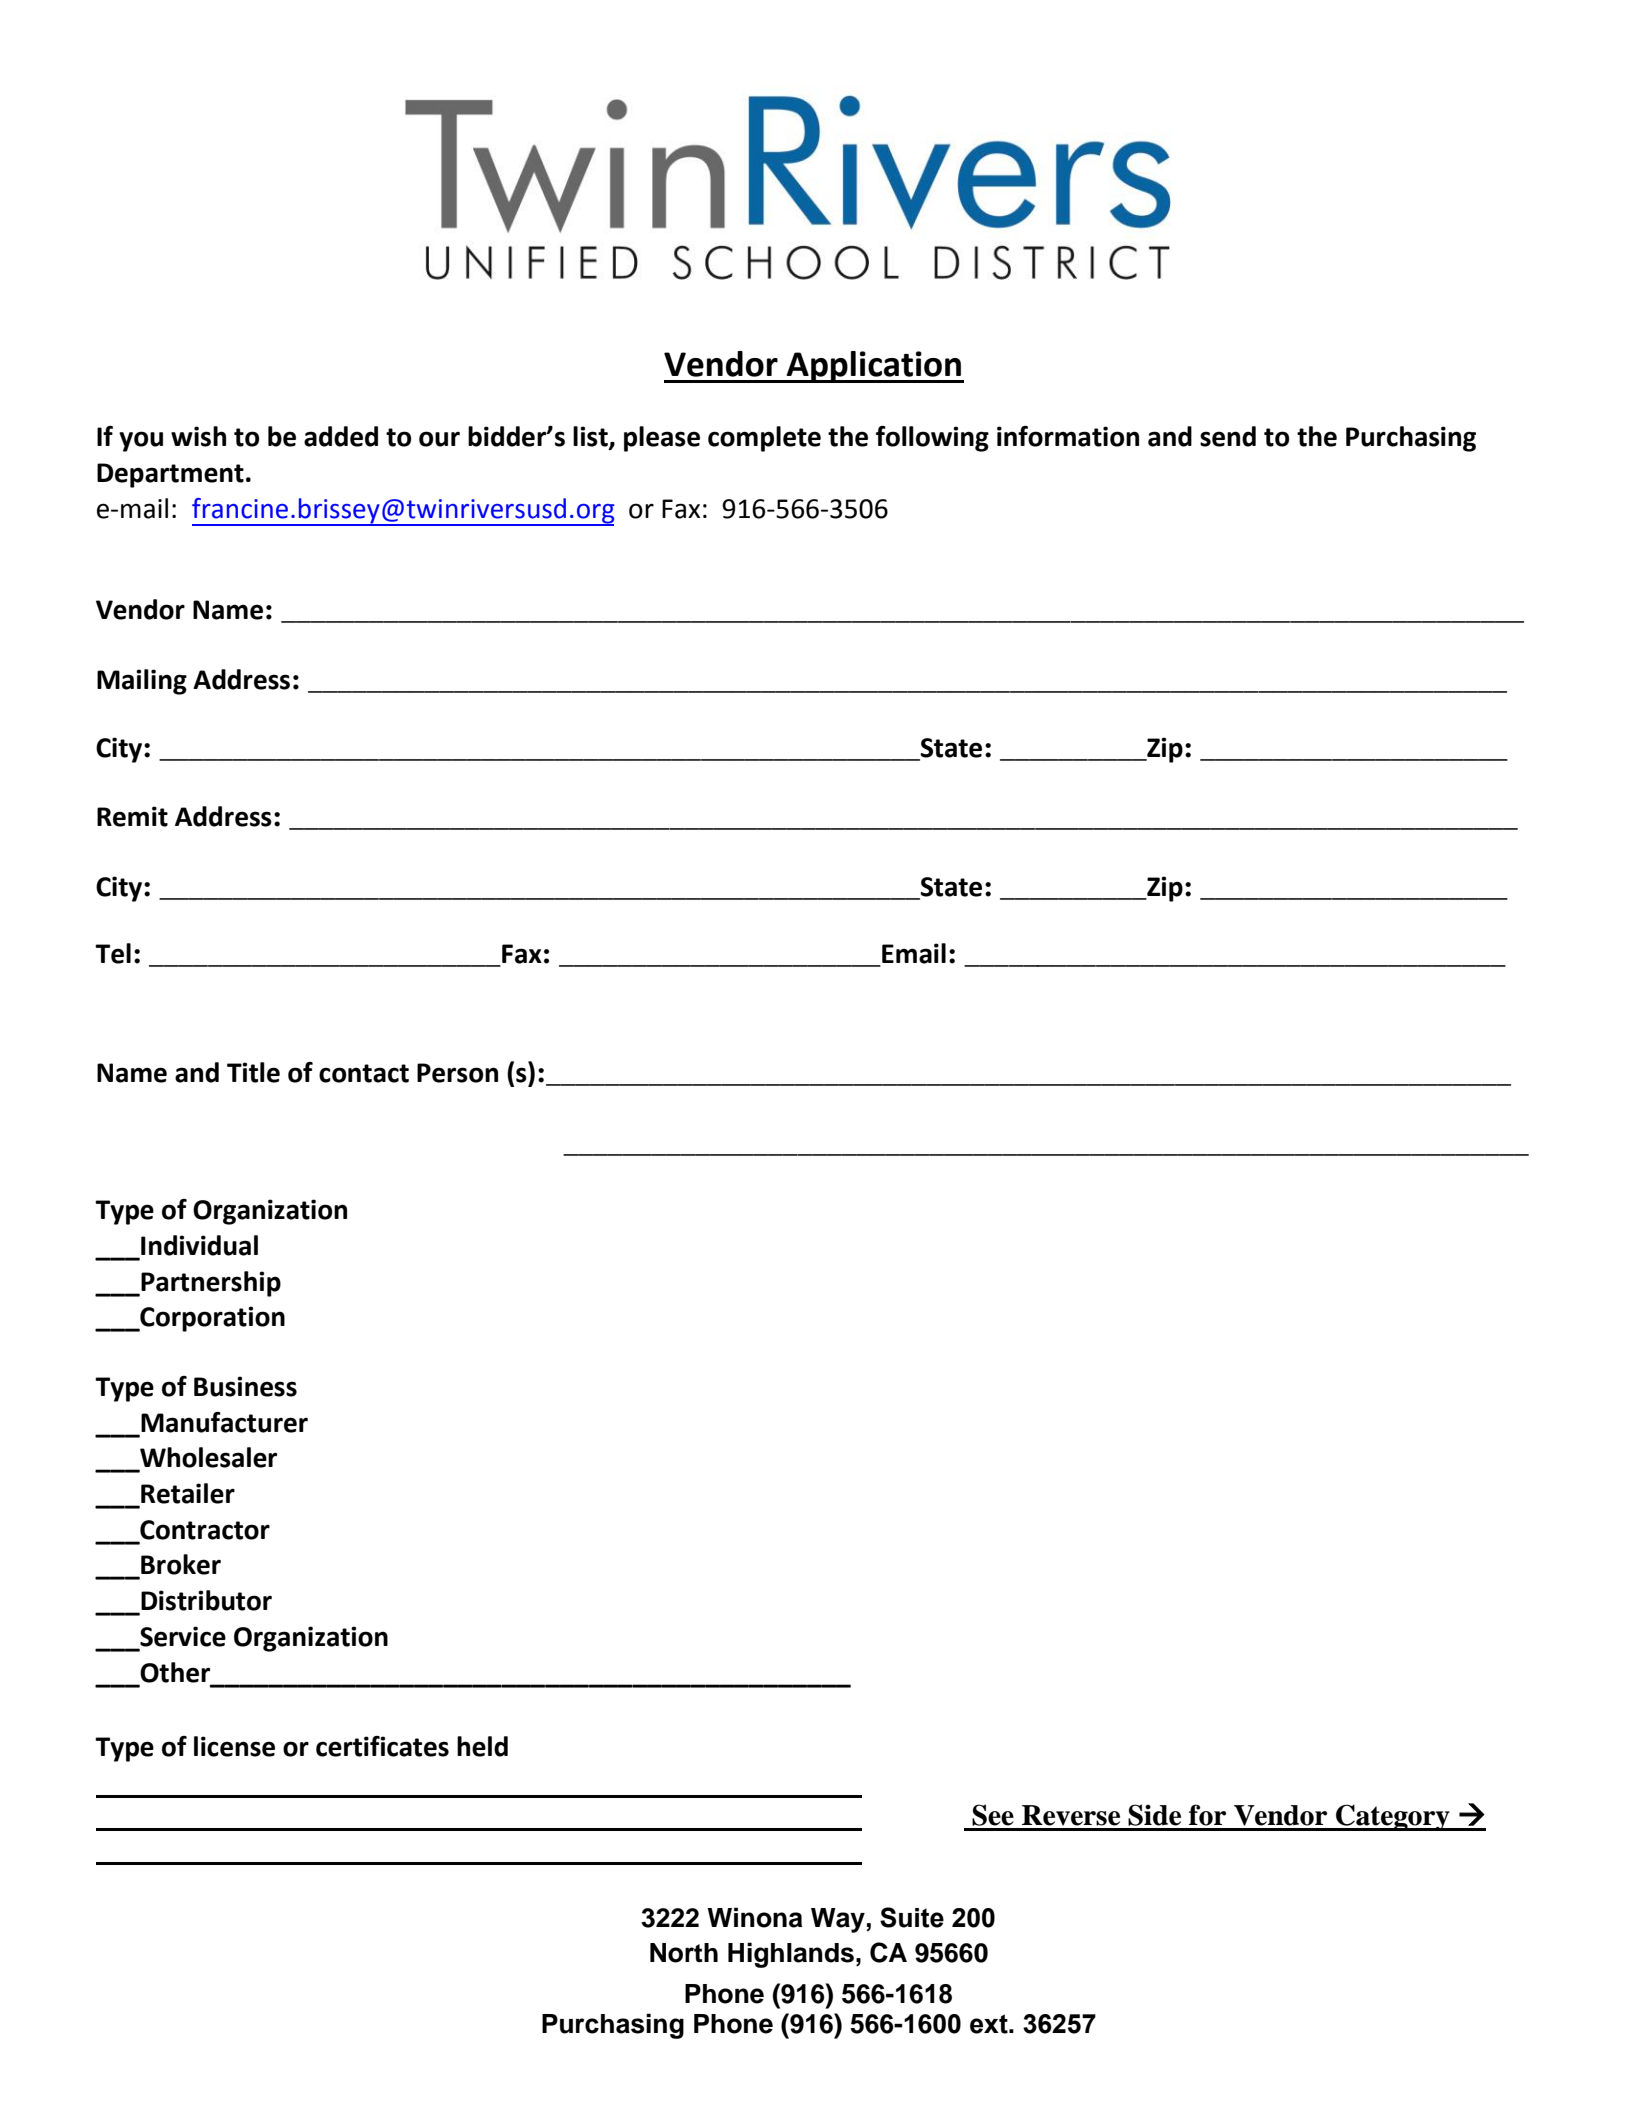 The image size is (1627, 2106). Describe the element at coordinates (364, 1073) in the screenshot. I see `contact` at that location.
